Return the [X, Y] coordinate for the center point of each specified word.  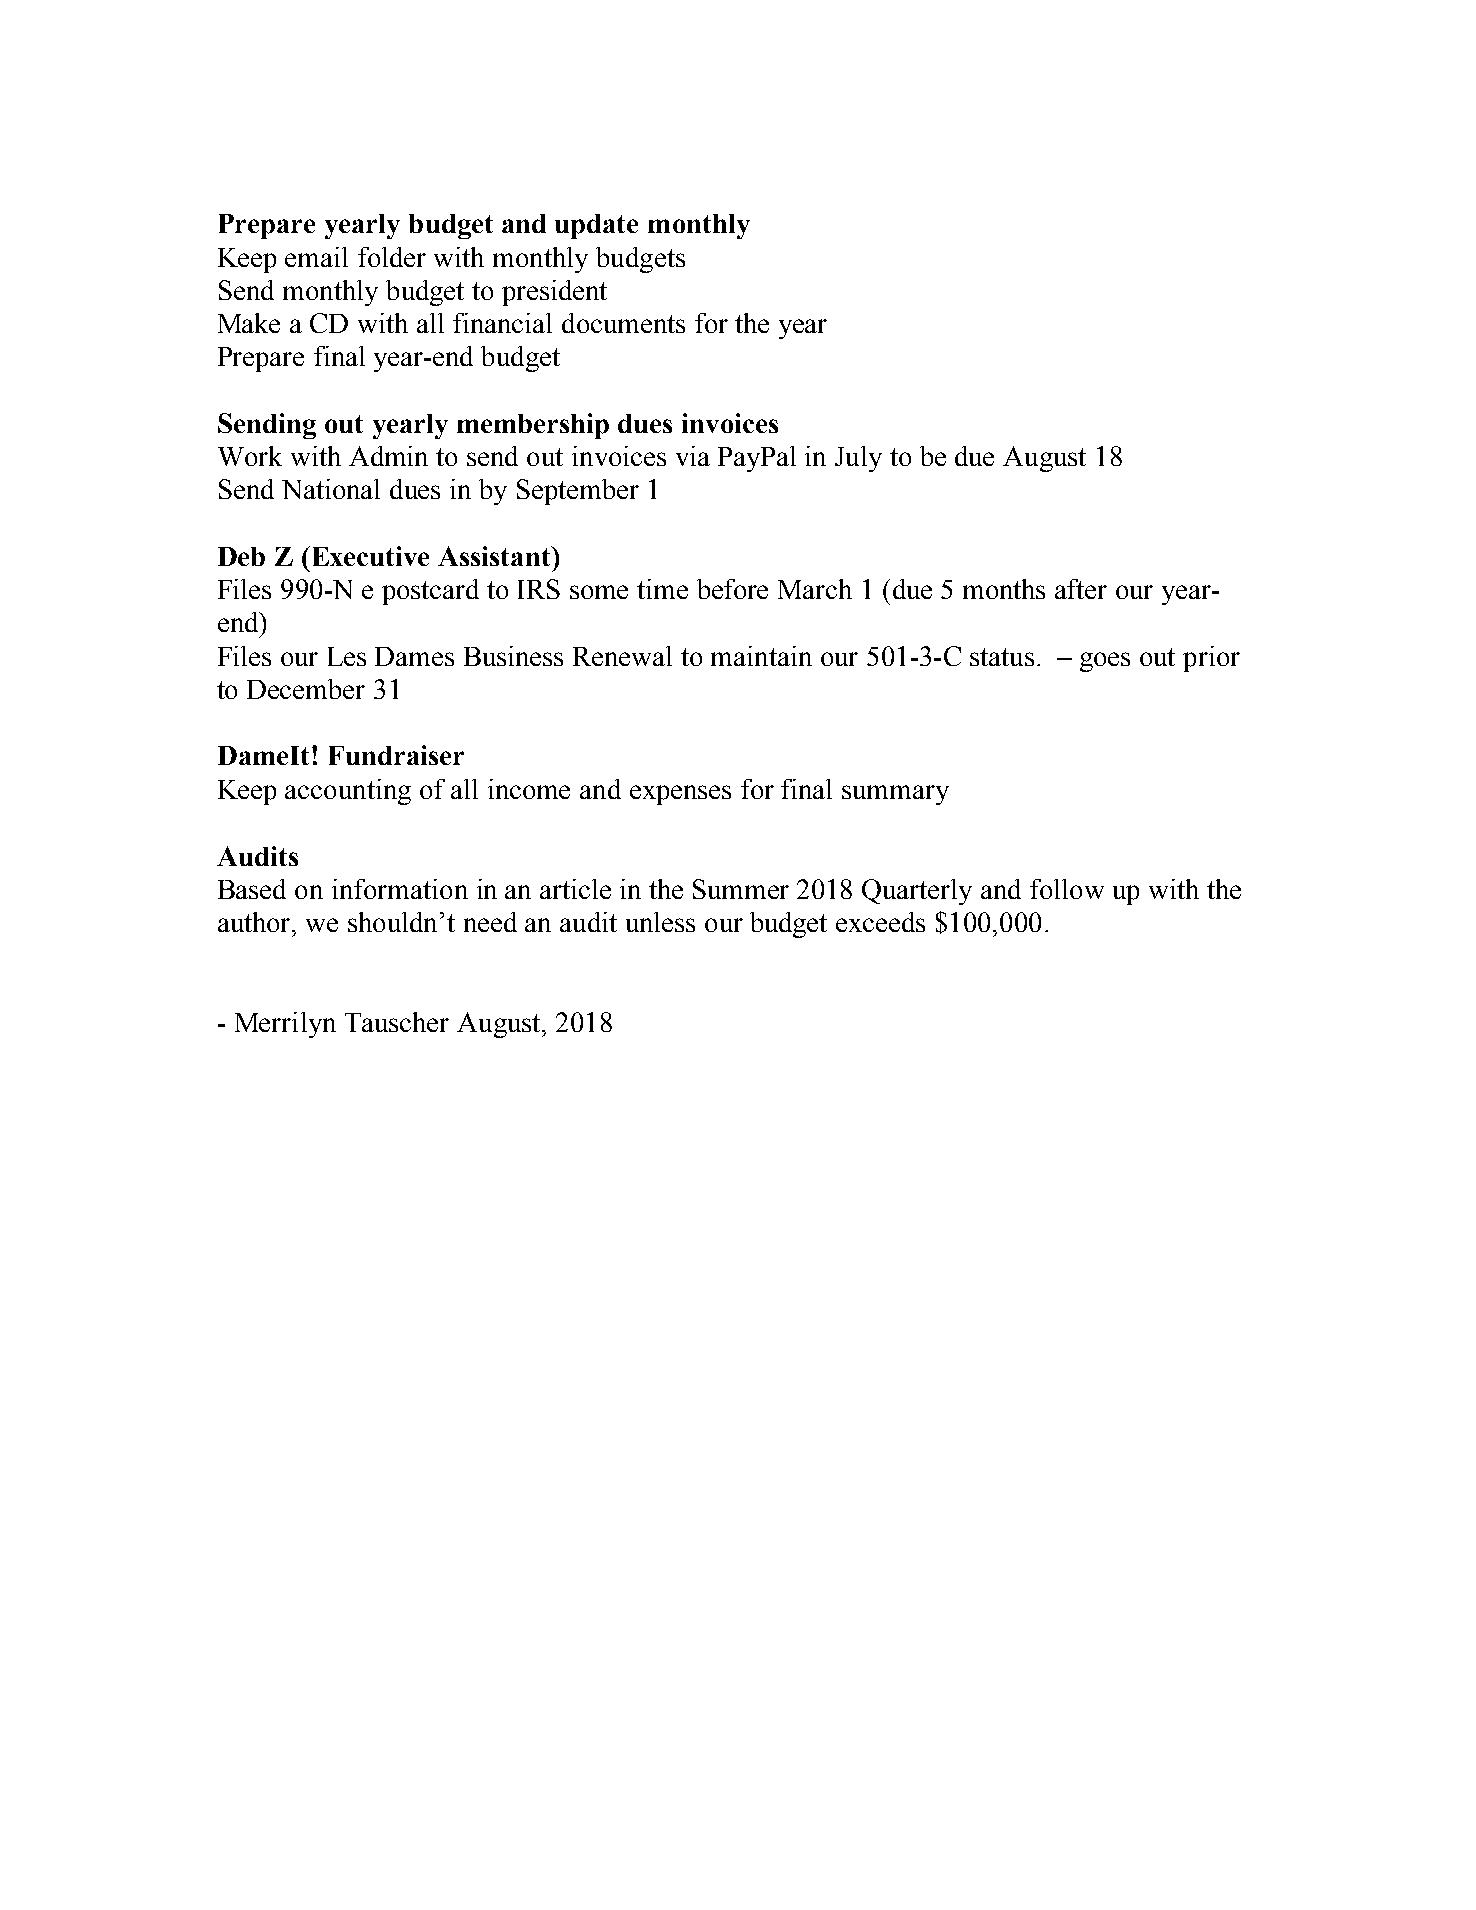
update [596, 226]
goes [1105, 662]
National [331, 489]
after [1081, 589]
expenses [680, 795]
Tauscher [397, 1022]
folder [392, 257]
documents [623, 323]
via [693, 456]
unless [660, 922]
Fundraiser [396, 755]
